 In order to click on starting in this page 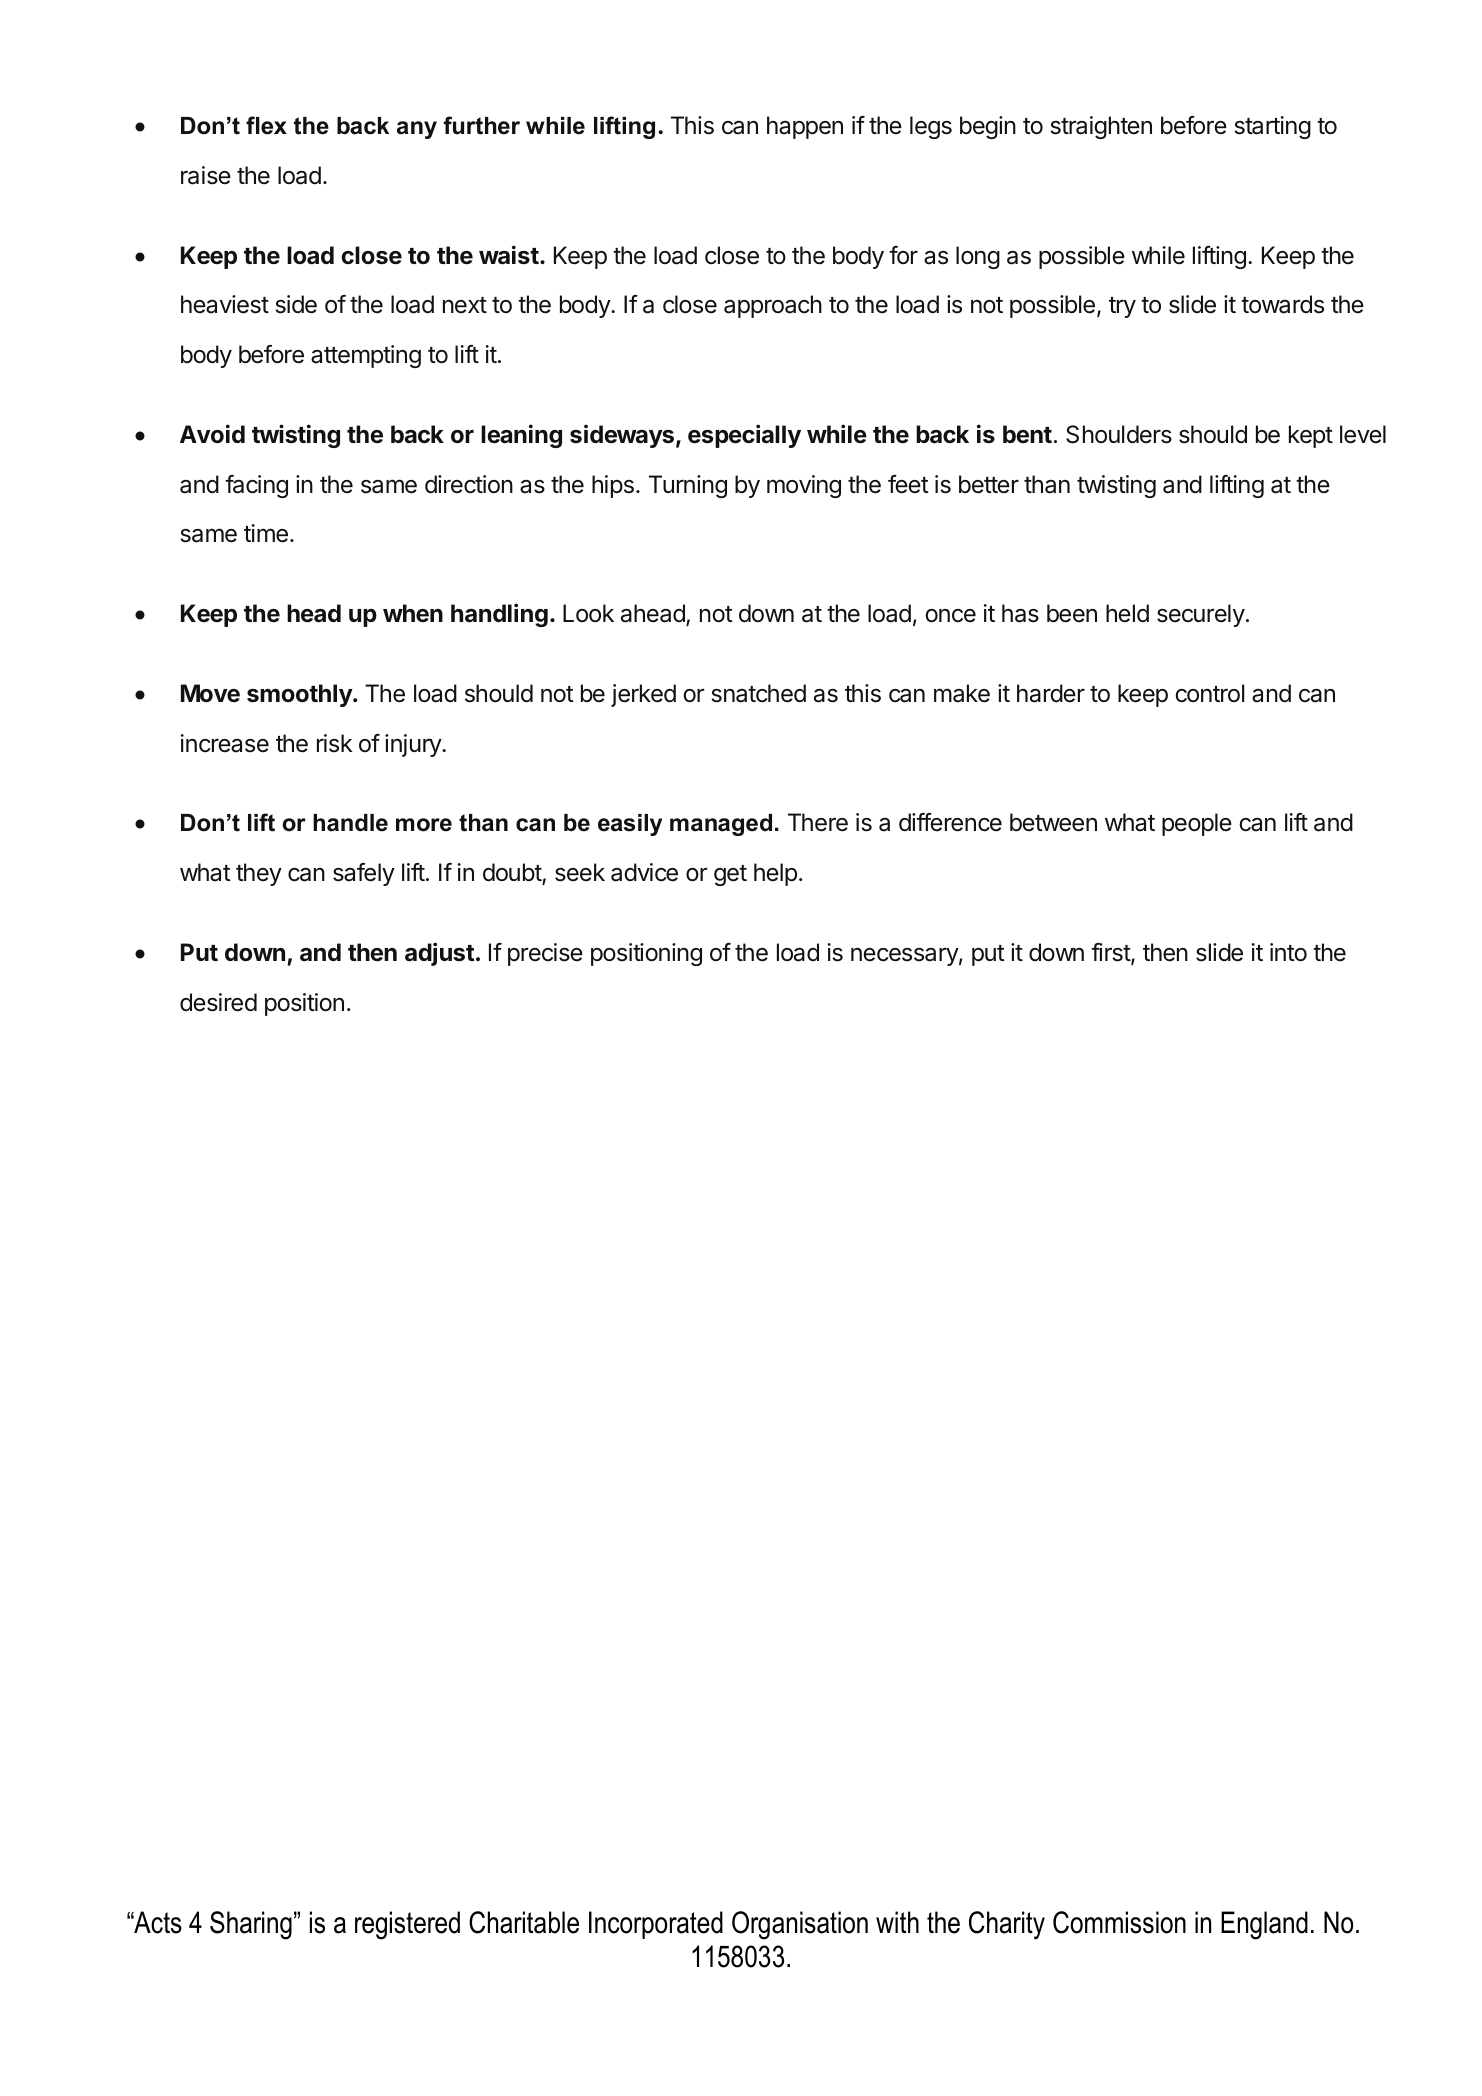, I will do `click(1272, 127)`.
